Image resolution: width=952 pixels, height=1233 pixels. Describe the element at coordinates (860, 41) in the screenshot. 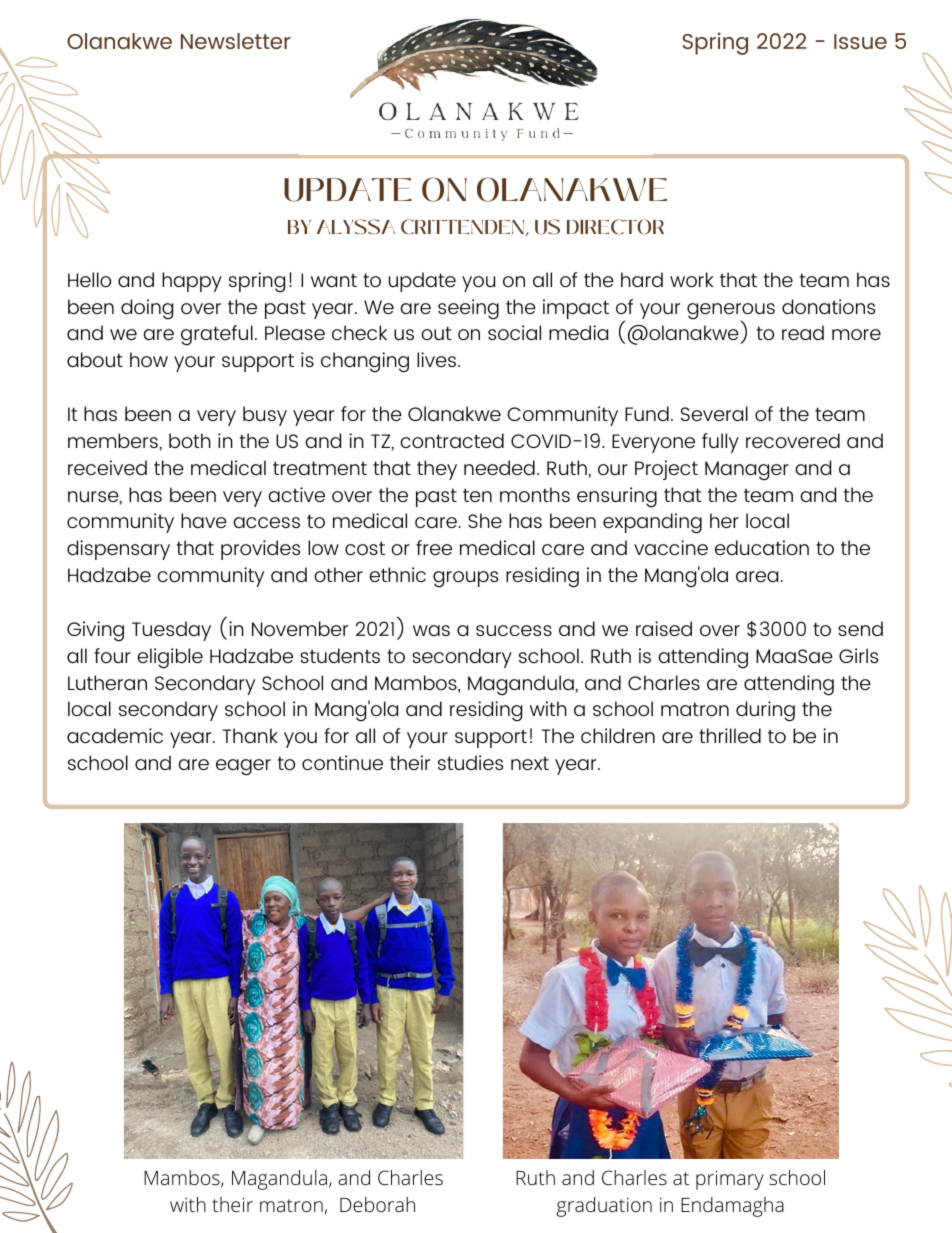

I see `Issue` at that location.
